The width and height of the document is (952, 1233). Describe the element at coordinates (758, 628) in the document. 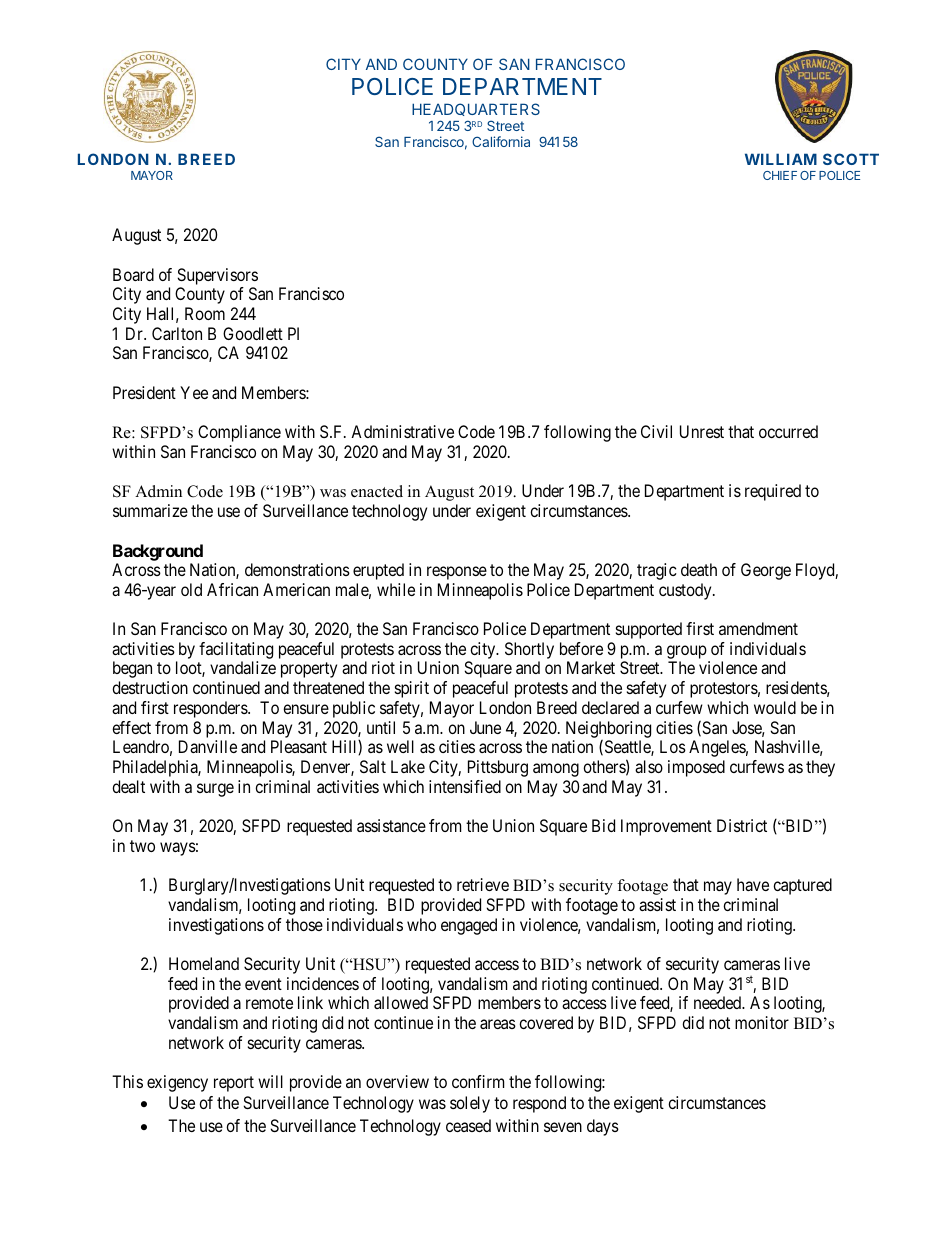

I see `amendment` at that location.
